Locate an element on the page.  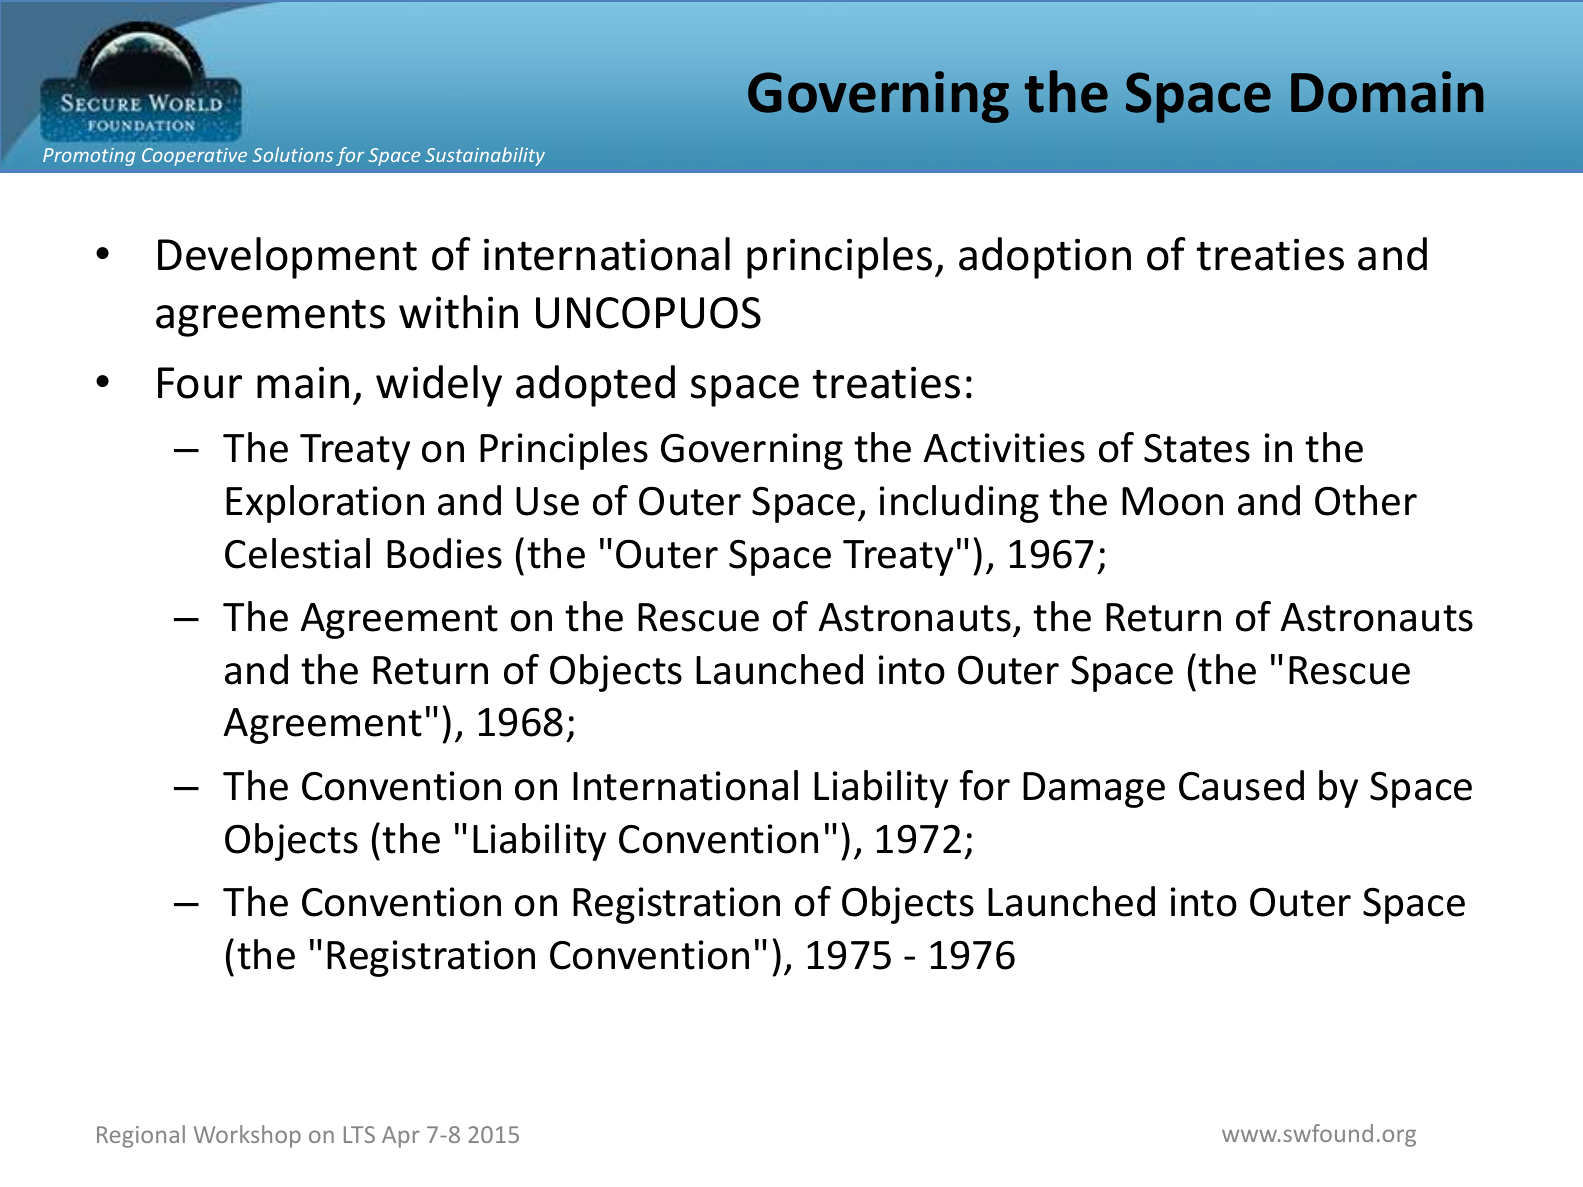
Apr is located at coordinates (401, 1137).
